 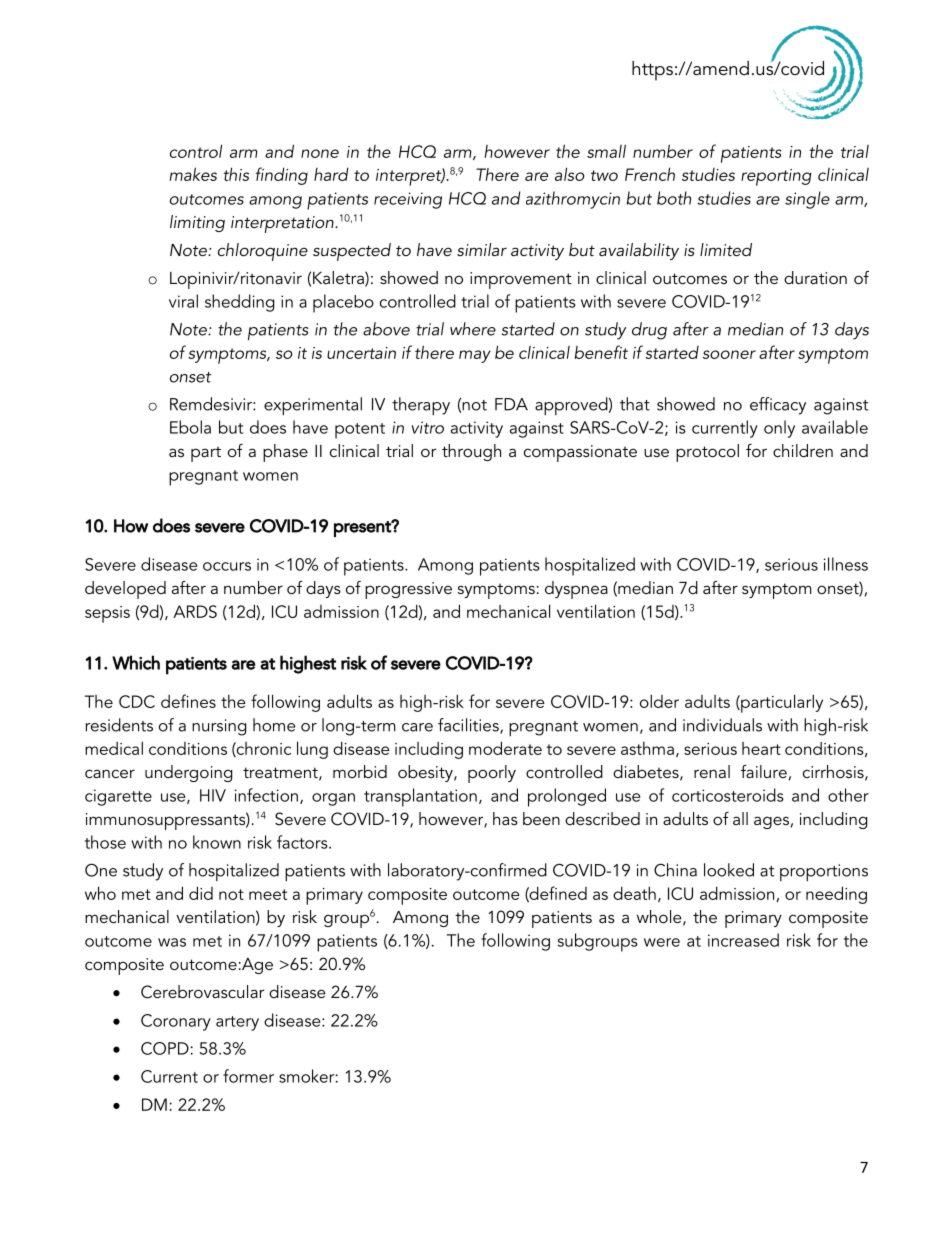 What do you see at coordinates (248, 1076) in the screenshot?
I see `former` at bounding box center [248, 1076].
